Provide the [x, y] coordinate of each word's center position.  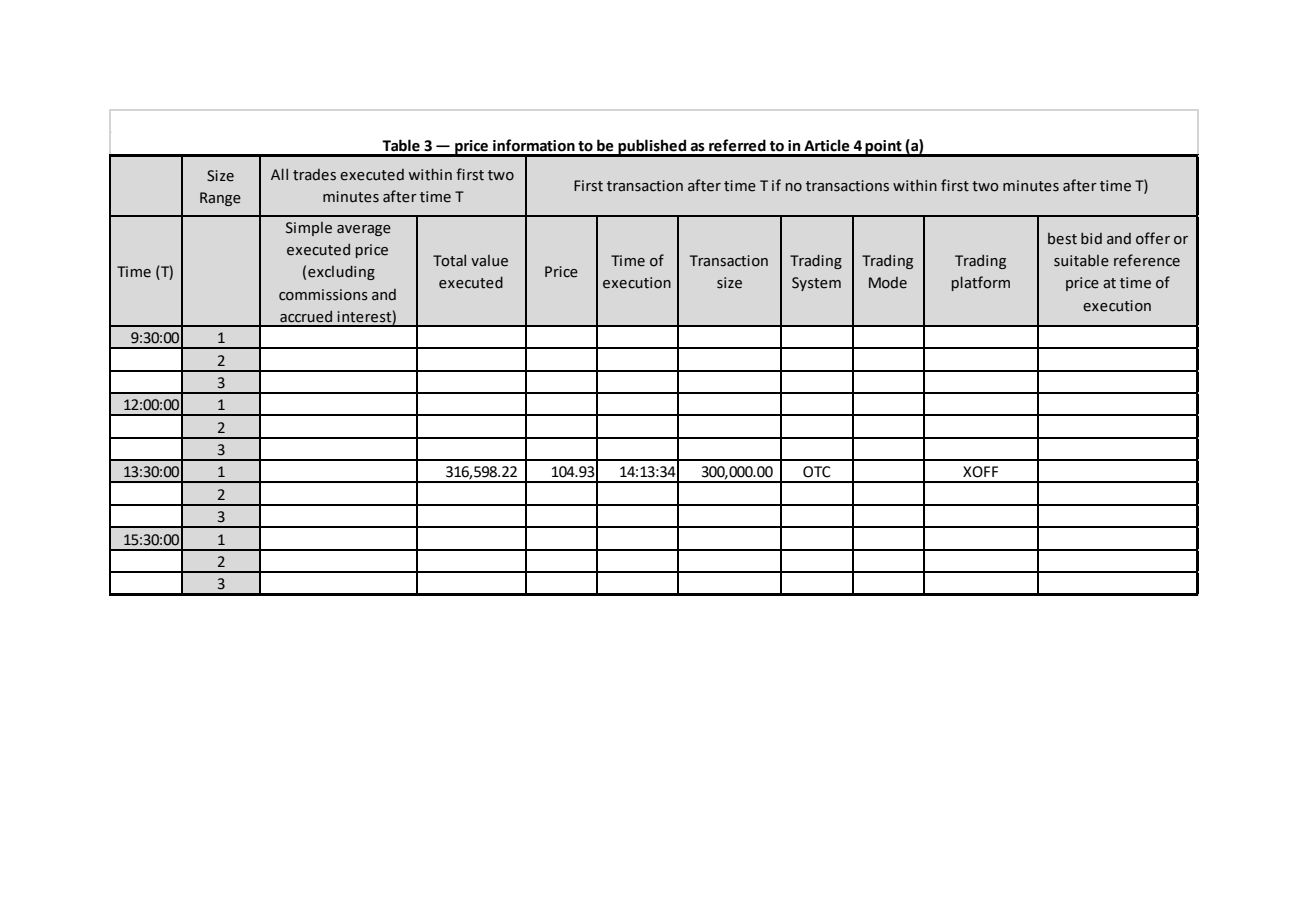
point [884, 148]
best [1062, 239]
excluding [341, 272]
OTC [817, 472]
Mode [888, 283]
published [652, 148]
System [816, 284]
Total [449, 260]
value [489, 261]
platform [981, 283]
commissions [323, 295]
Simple [309, 229]
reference [1147, 260]
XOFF [980, 472]
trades [314, 175]
